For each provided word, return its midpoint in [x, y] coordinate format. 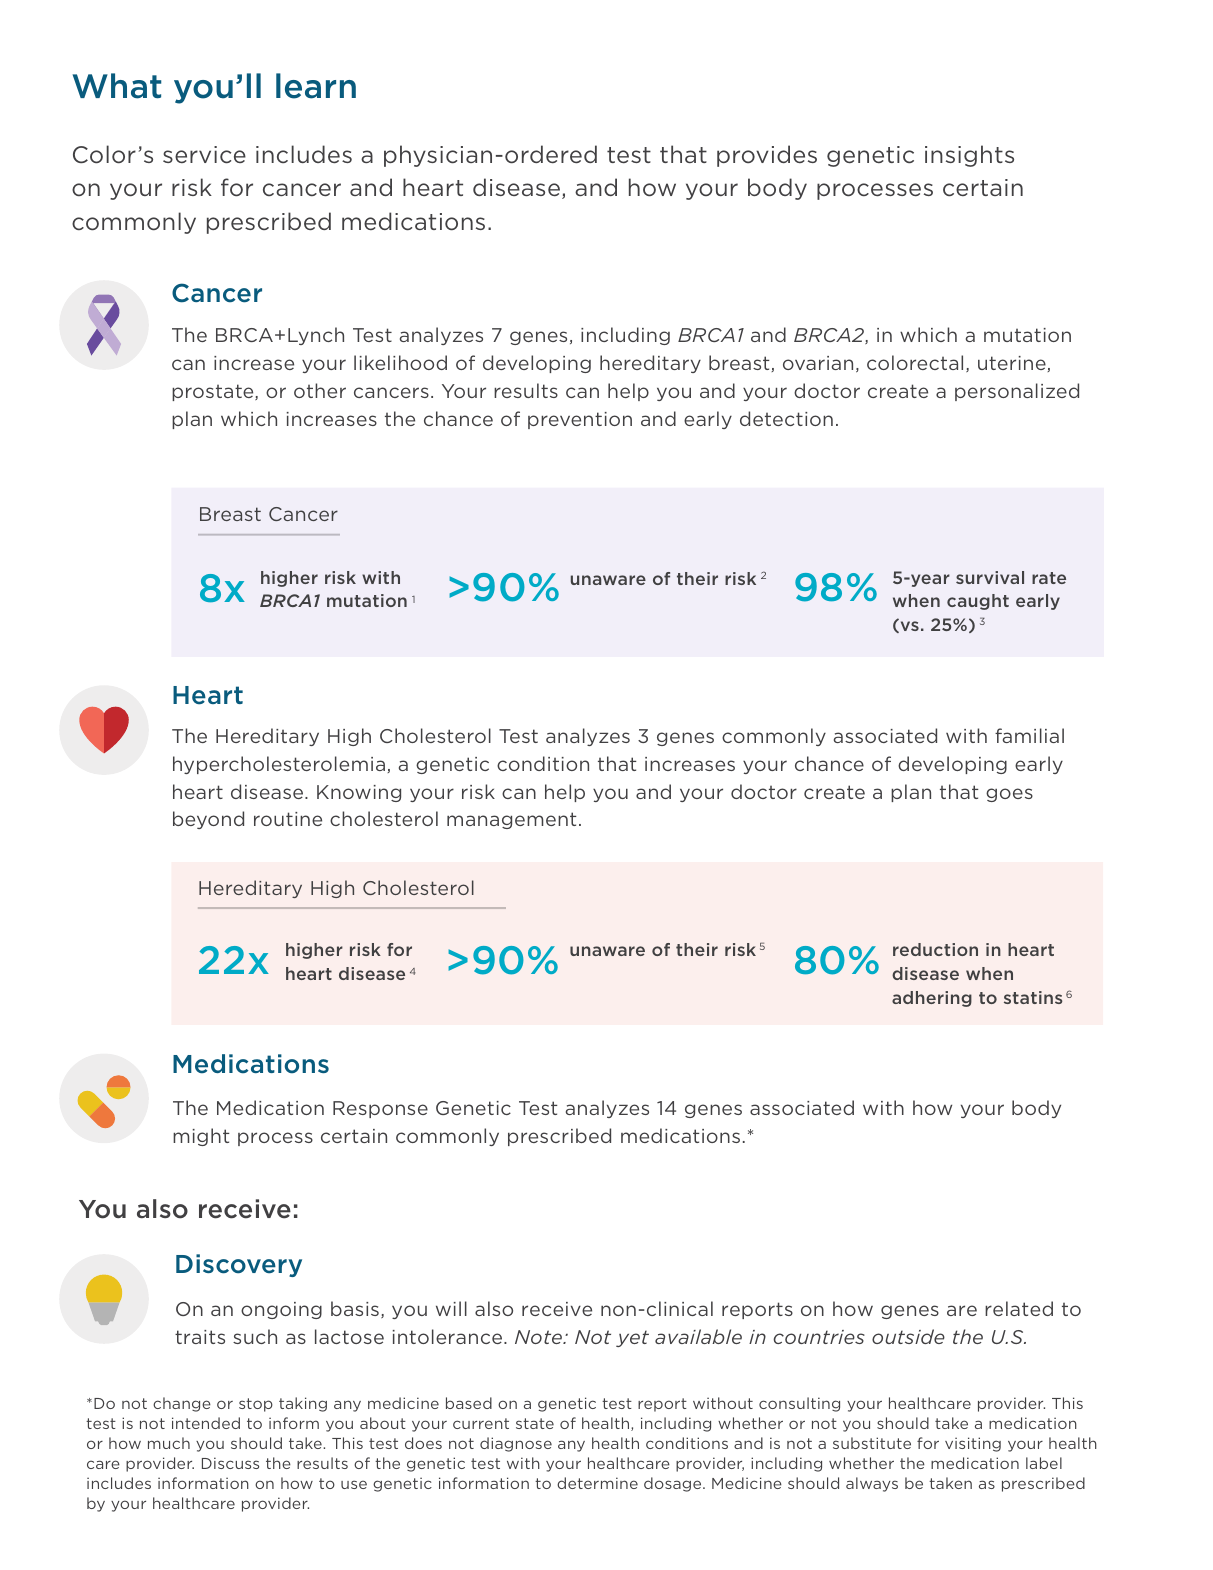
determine [597, 1483]
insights [969, 156]
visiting [973, 1444]
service [204, 155]
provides [767, 156]
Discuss [230, 1463]
